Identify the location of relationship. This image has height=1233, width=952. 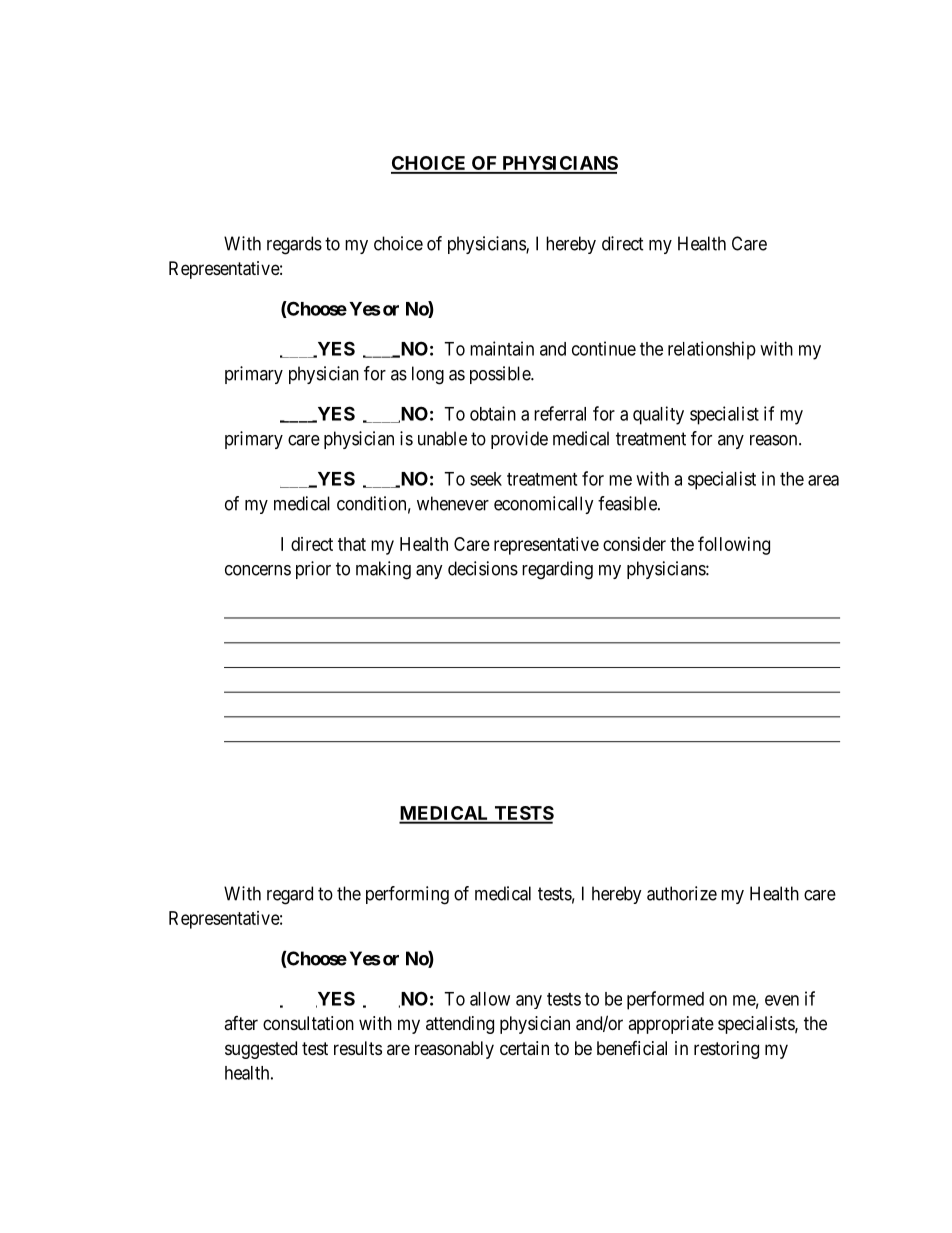
(712, 350).
